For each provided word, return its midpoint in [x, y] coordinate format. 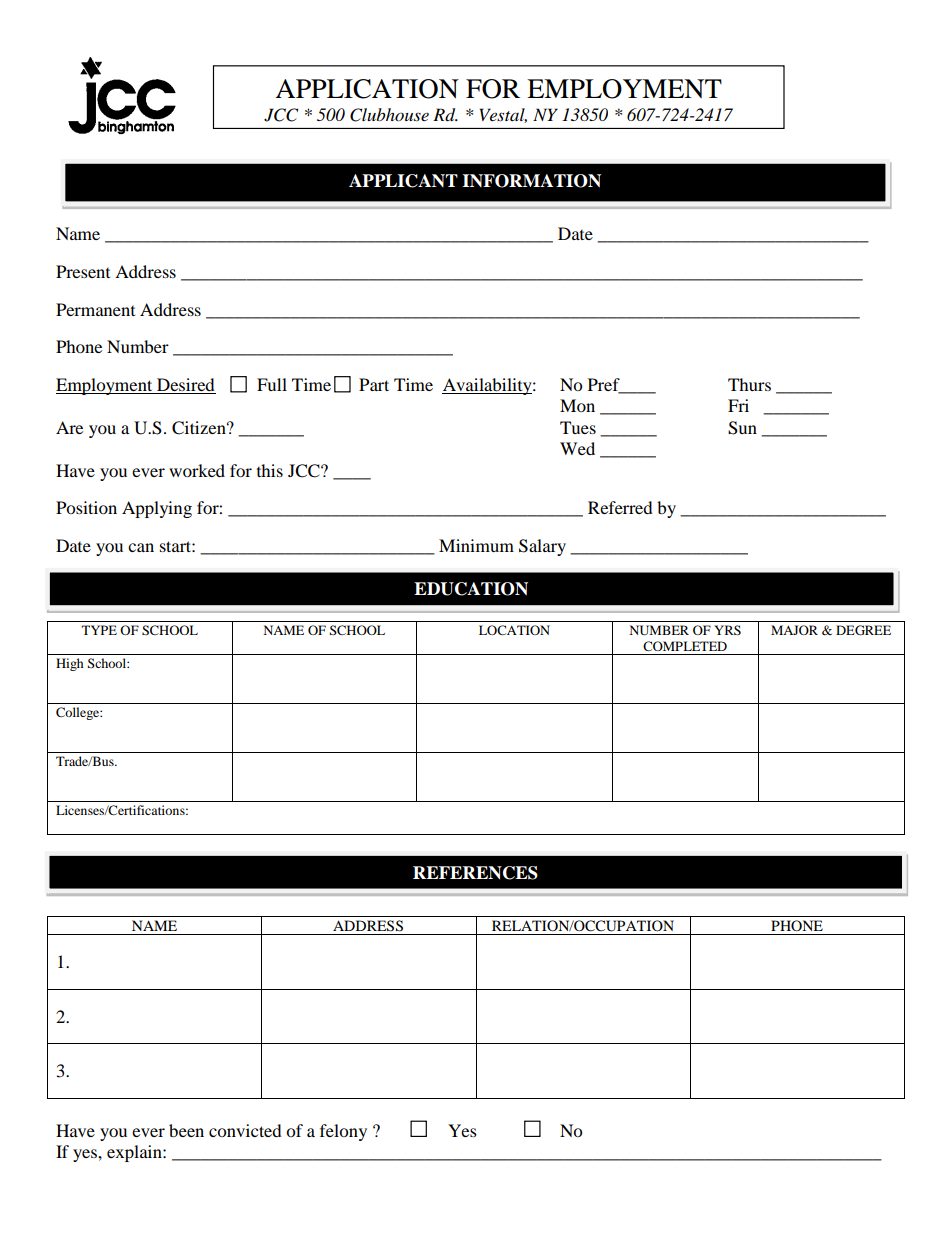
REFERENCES [475, 873]
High [70, 664]
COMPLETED [685, 646]
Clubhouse [389, 115]
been [186, 1130]
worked [197, 470]
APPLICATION [367, 89]
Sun [742, 428]
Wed [577, 448]
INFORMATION [531, 181]
